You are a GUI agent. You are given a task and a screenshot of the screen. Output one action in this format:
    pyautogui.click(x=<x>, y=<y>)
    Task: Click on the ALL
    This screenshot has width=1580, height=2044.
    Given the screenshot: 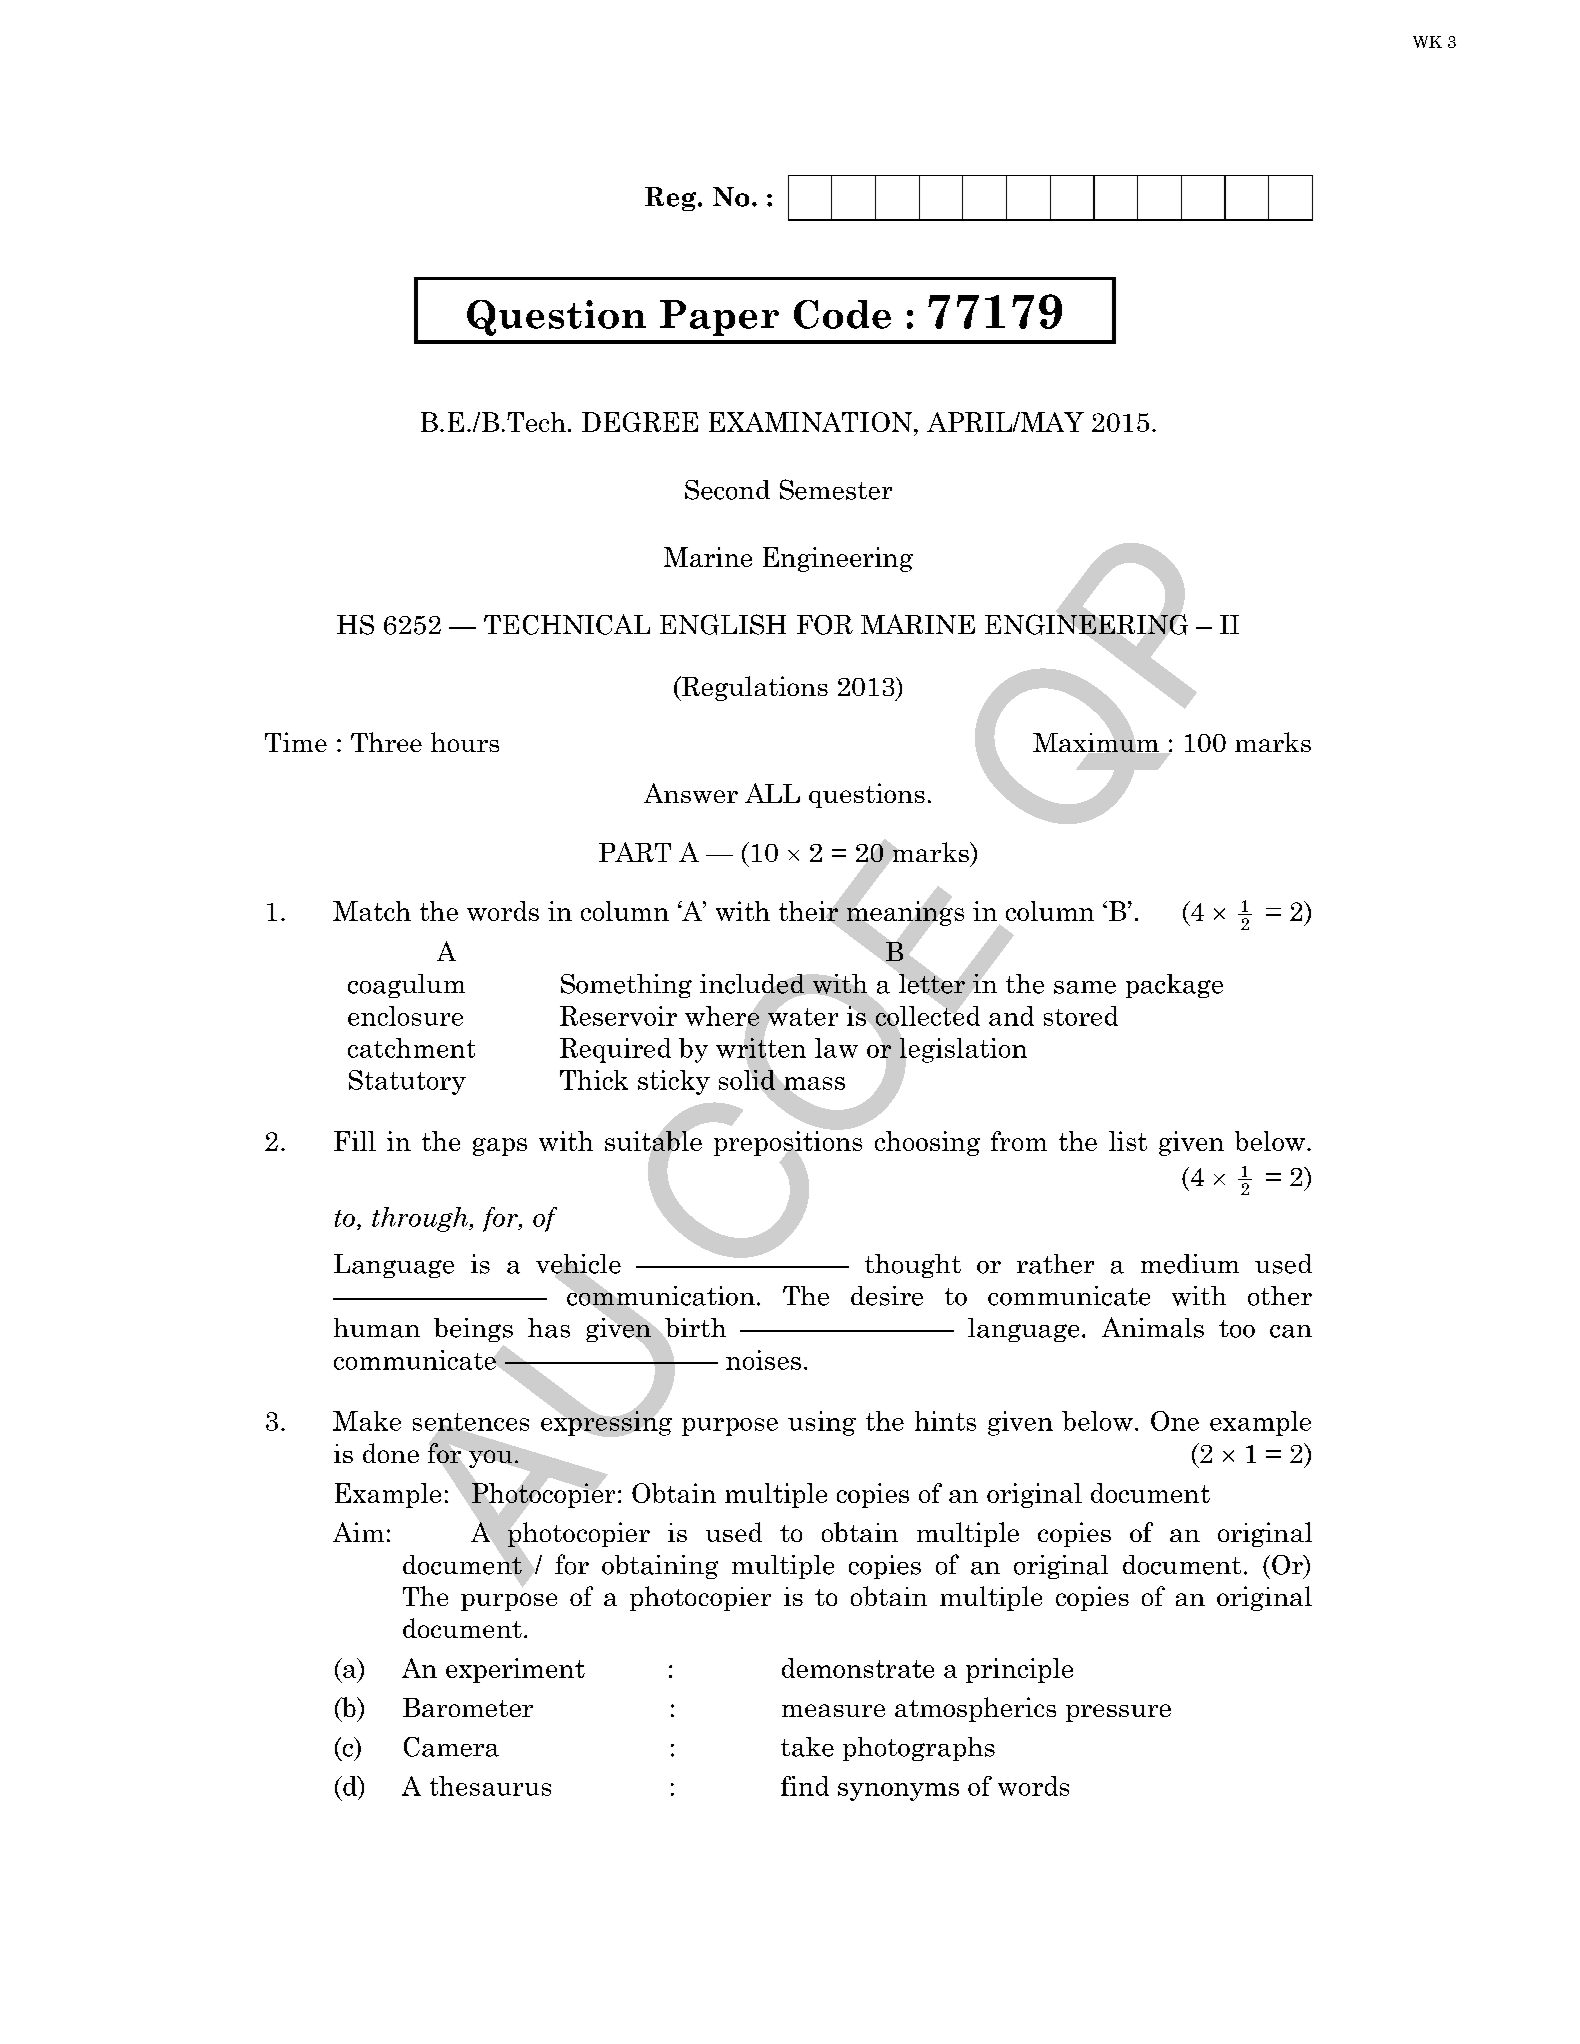 What is the action you would take?
    pyautogui.click(x=772, y=793)
